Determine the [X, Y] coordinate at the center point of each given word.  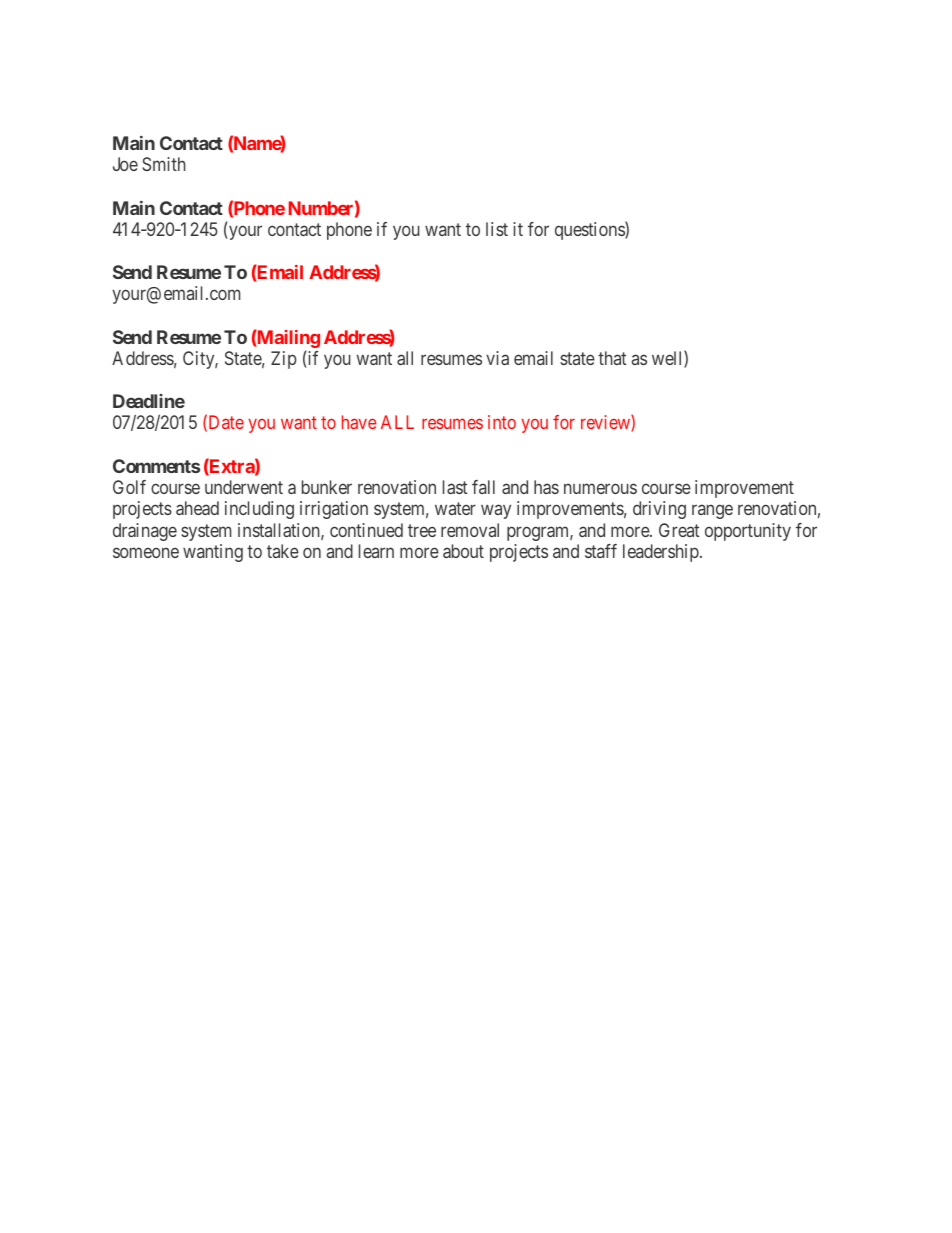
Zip [284, 360]
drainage [145, 532]
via [497, 358]
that [612, 358]
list [497, 229]
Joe [125, 164]
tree [422, 530]
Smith [164, 164]
